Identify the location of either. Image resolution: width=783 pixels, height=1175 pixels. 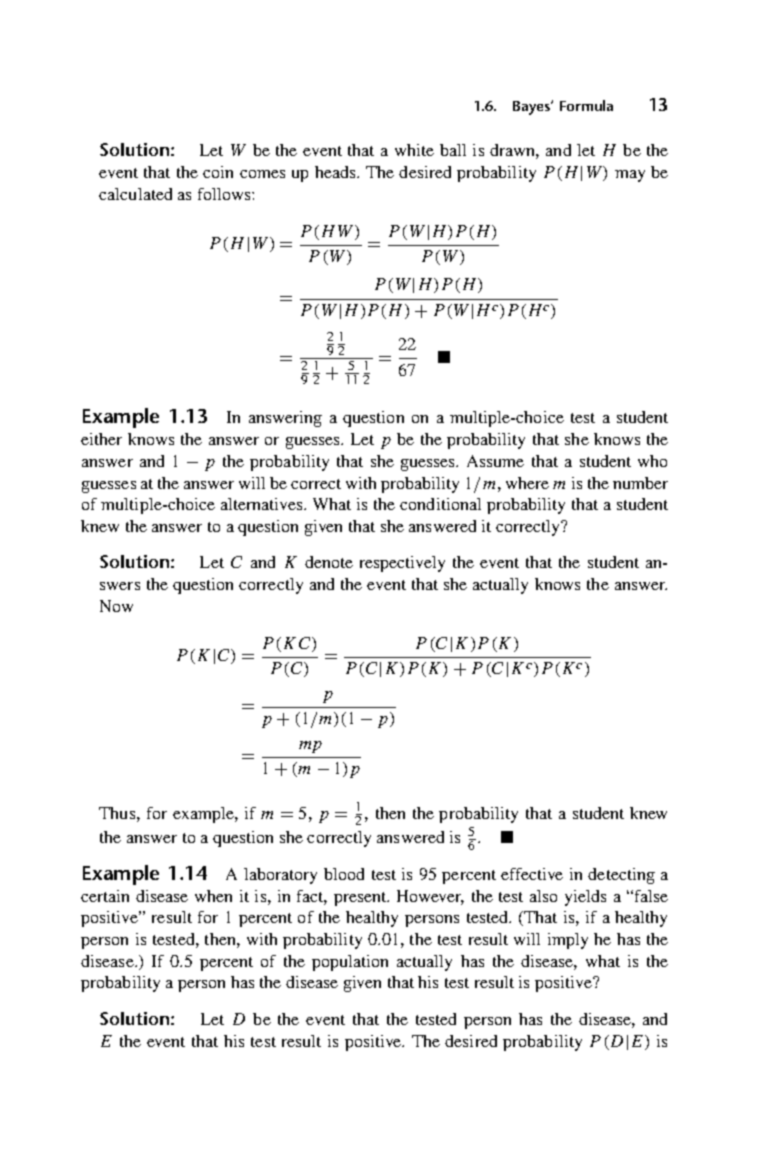
(101, 439).
